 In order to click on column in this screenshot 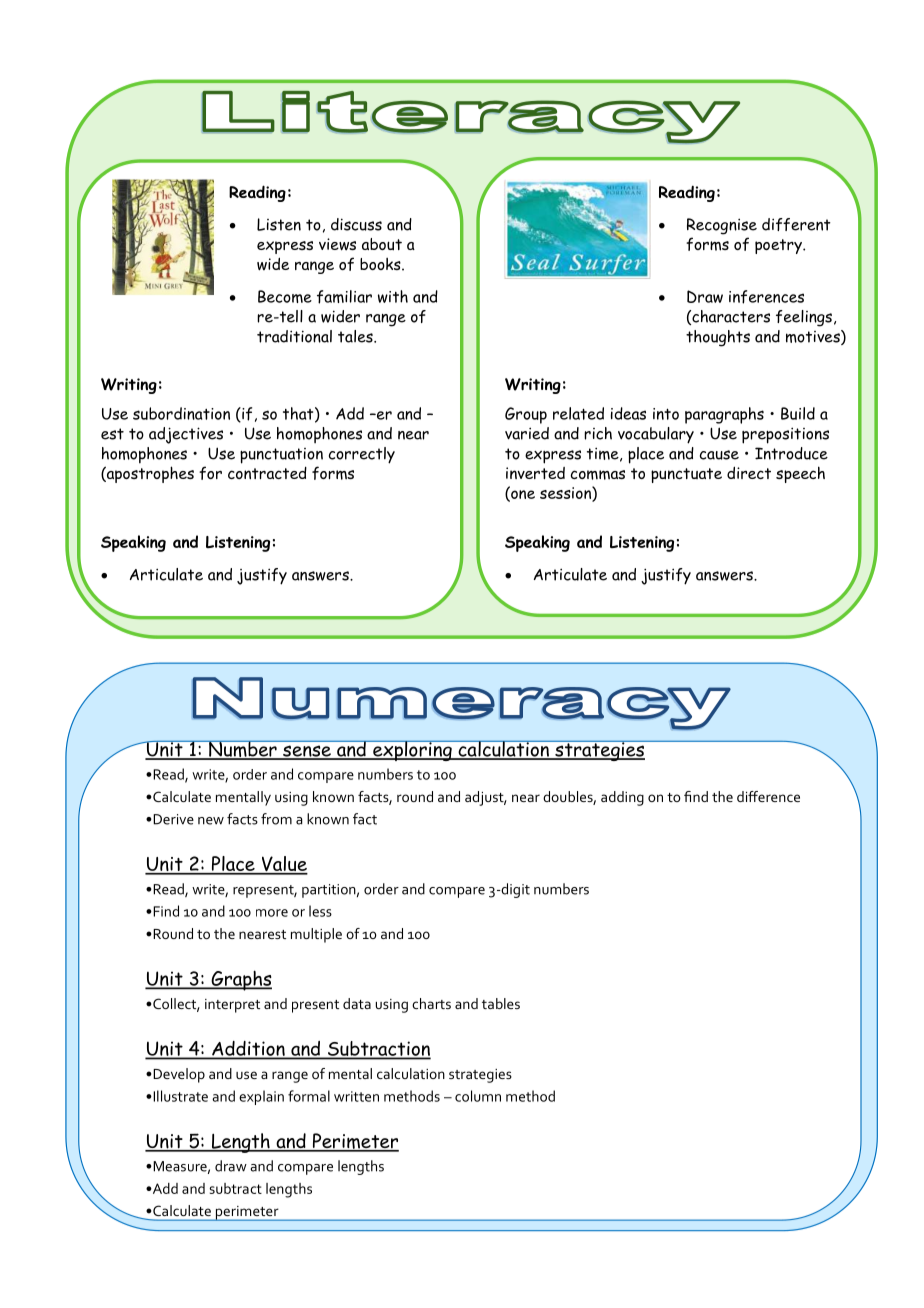, I will do `click(478, 1096)`.
